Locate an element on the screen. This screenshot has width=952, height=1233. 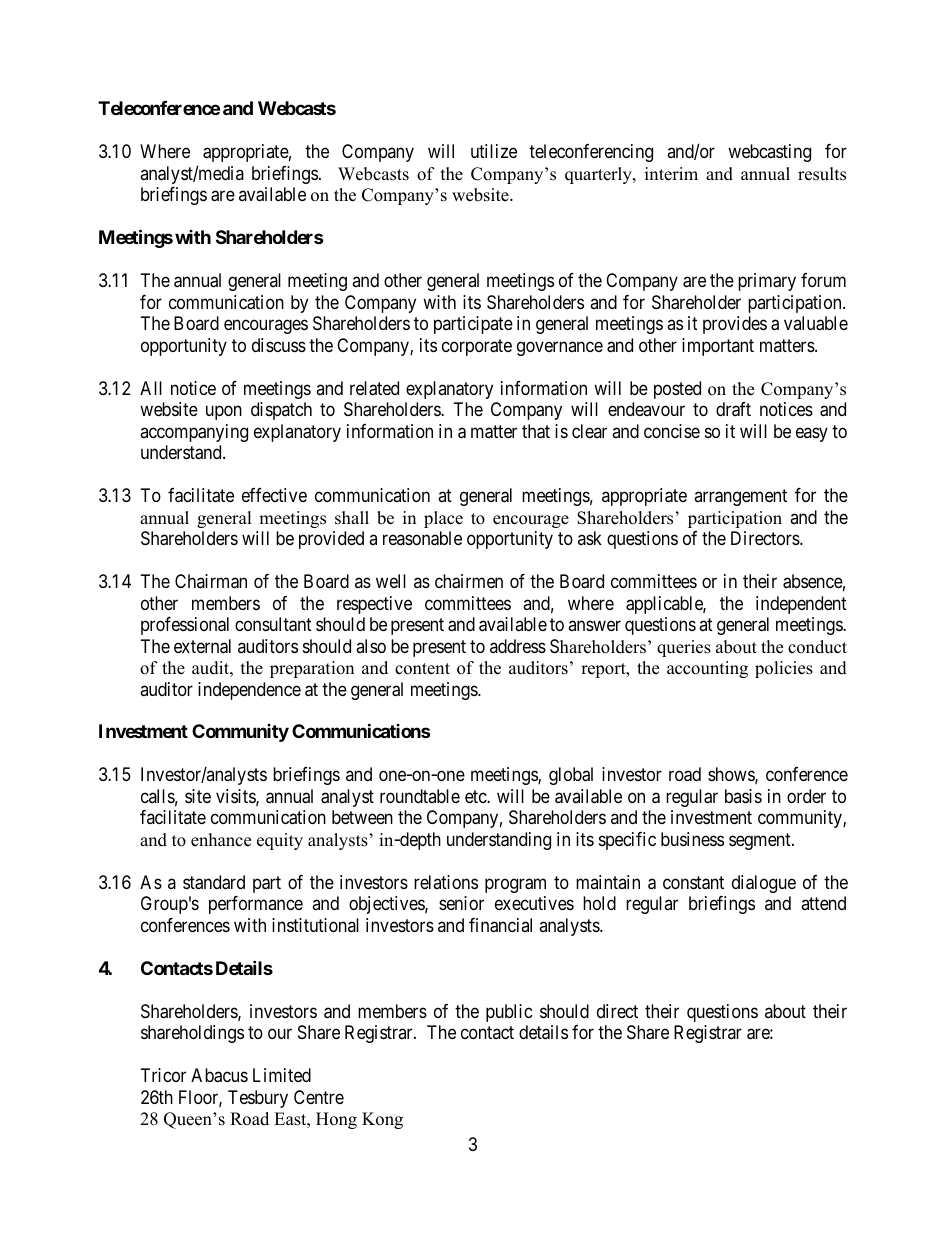
program is located at coordinates (515, 885).
